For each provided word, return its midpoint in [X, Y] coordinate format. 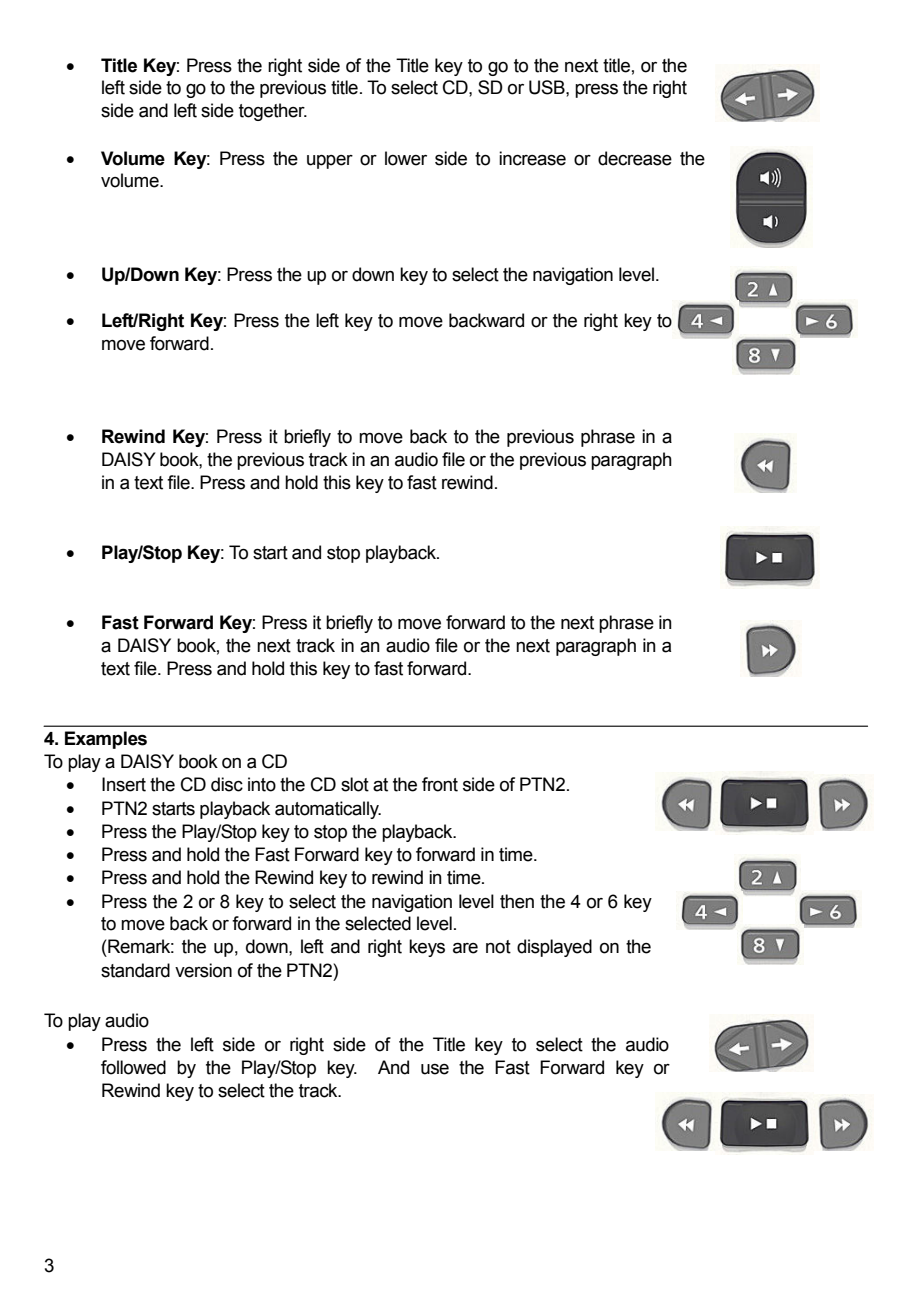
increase [532, 158]
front [440, 784]
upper [330, 162]
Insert [124, 784]
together [273, 112]
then [517, 901]
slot [355, 784]
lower [406, 158]
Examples [106, 740]
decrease [635, 158]
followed [133, 1067]
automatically [328, 810]
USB [548, 87]
